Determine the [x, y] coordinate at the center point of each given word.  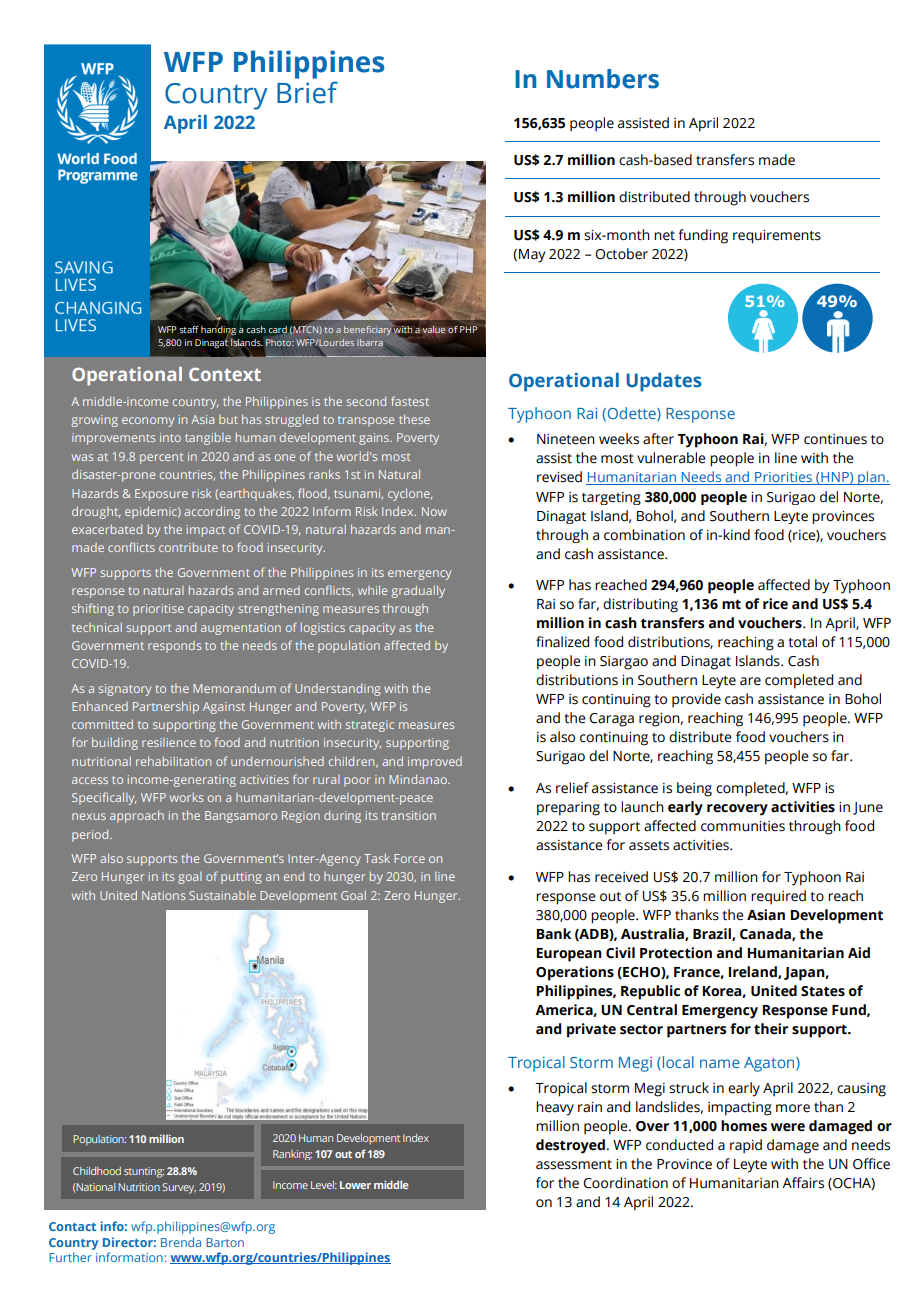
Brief [307, 92]
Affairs [803, 1183]
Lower [355, 1185]
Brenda [181, 1242]
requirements [777, 237]
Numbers [603, 79]
